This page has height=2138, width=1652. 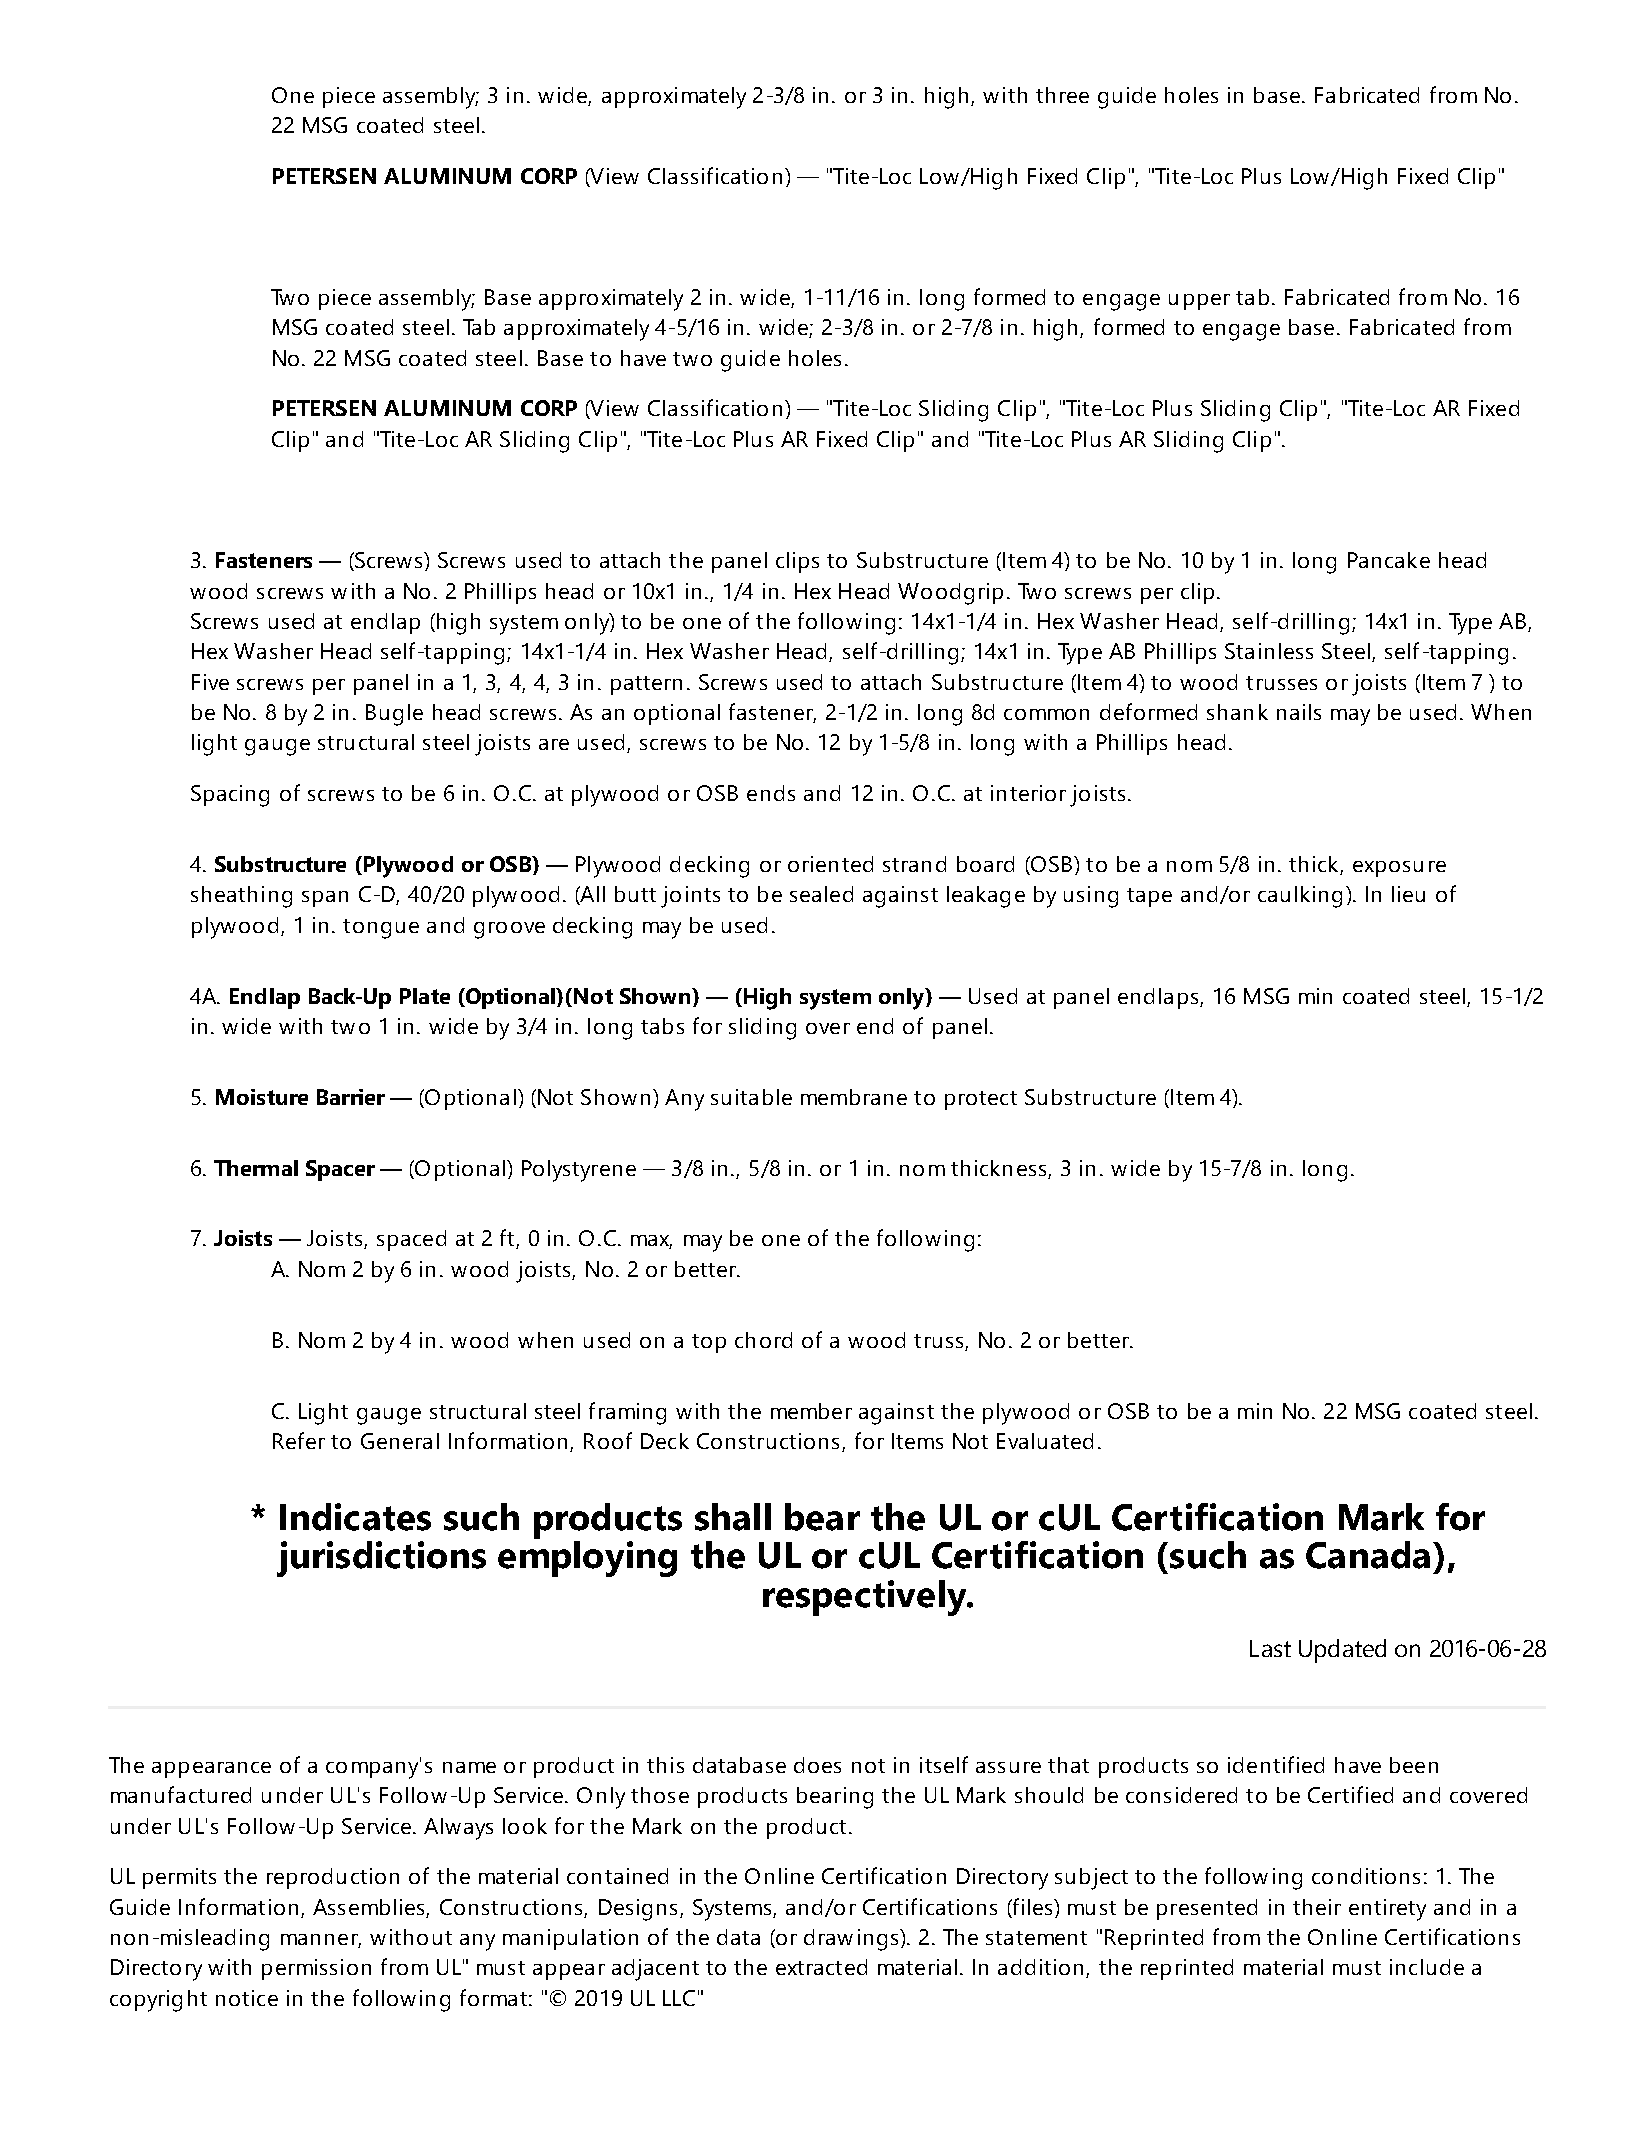 I want to click on Stainless, so click(x=1269, y=651).
